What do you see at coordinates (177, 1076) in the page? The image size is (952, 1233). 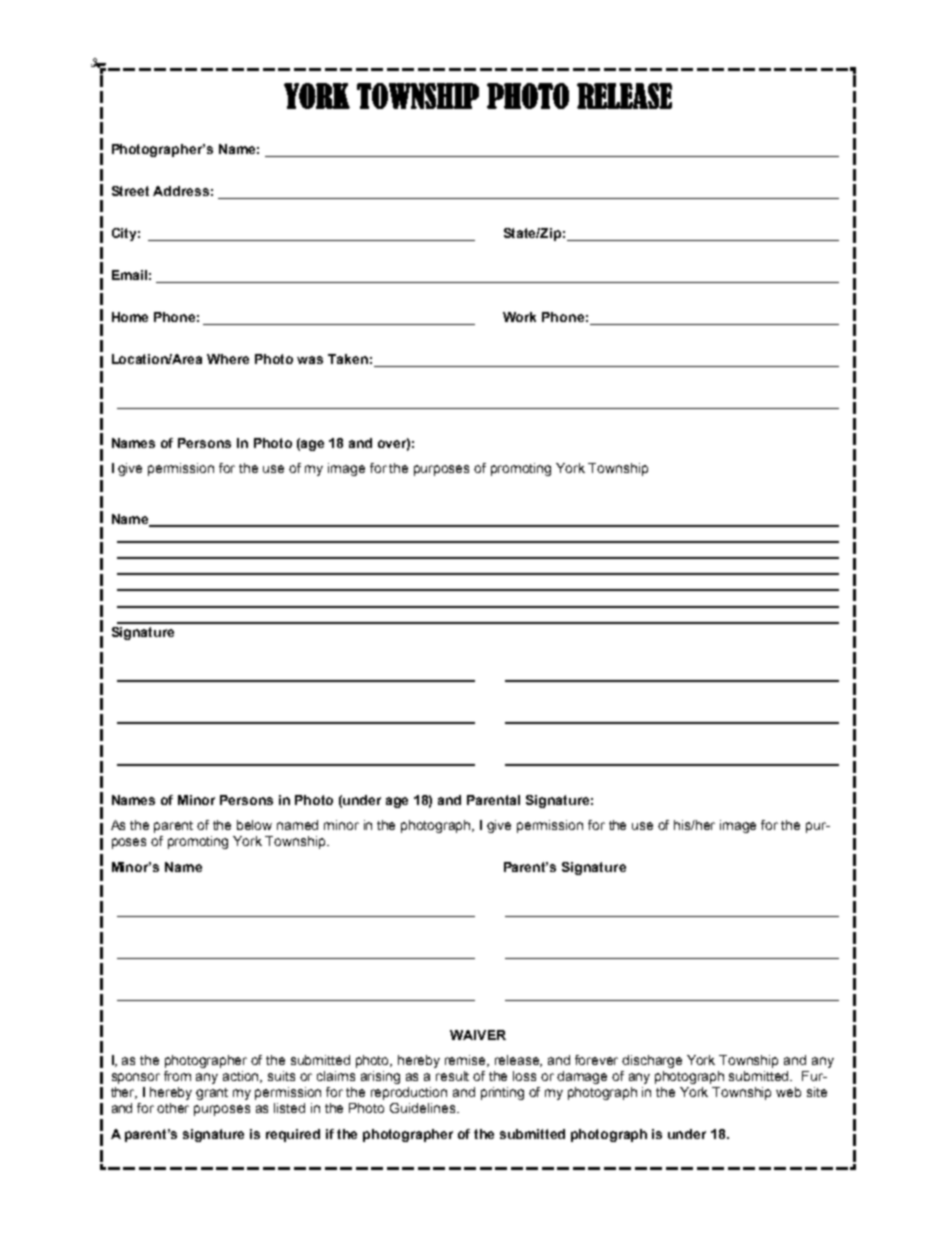 I see `from` at bounding box center [177, 1076].
